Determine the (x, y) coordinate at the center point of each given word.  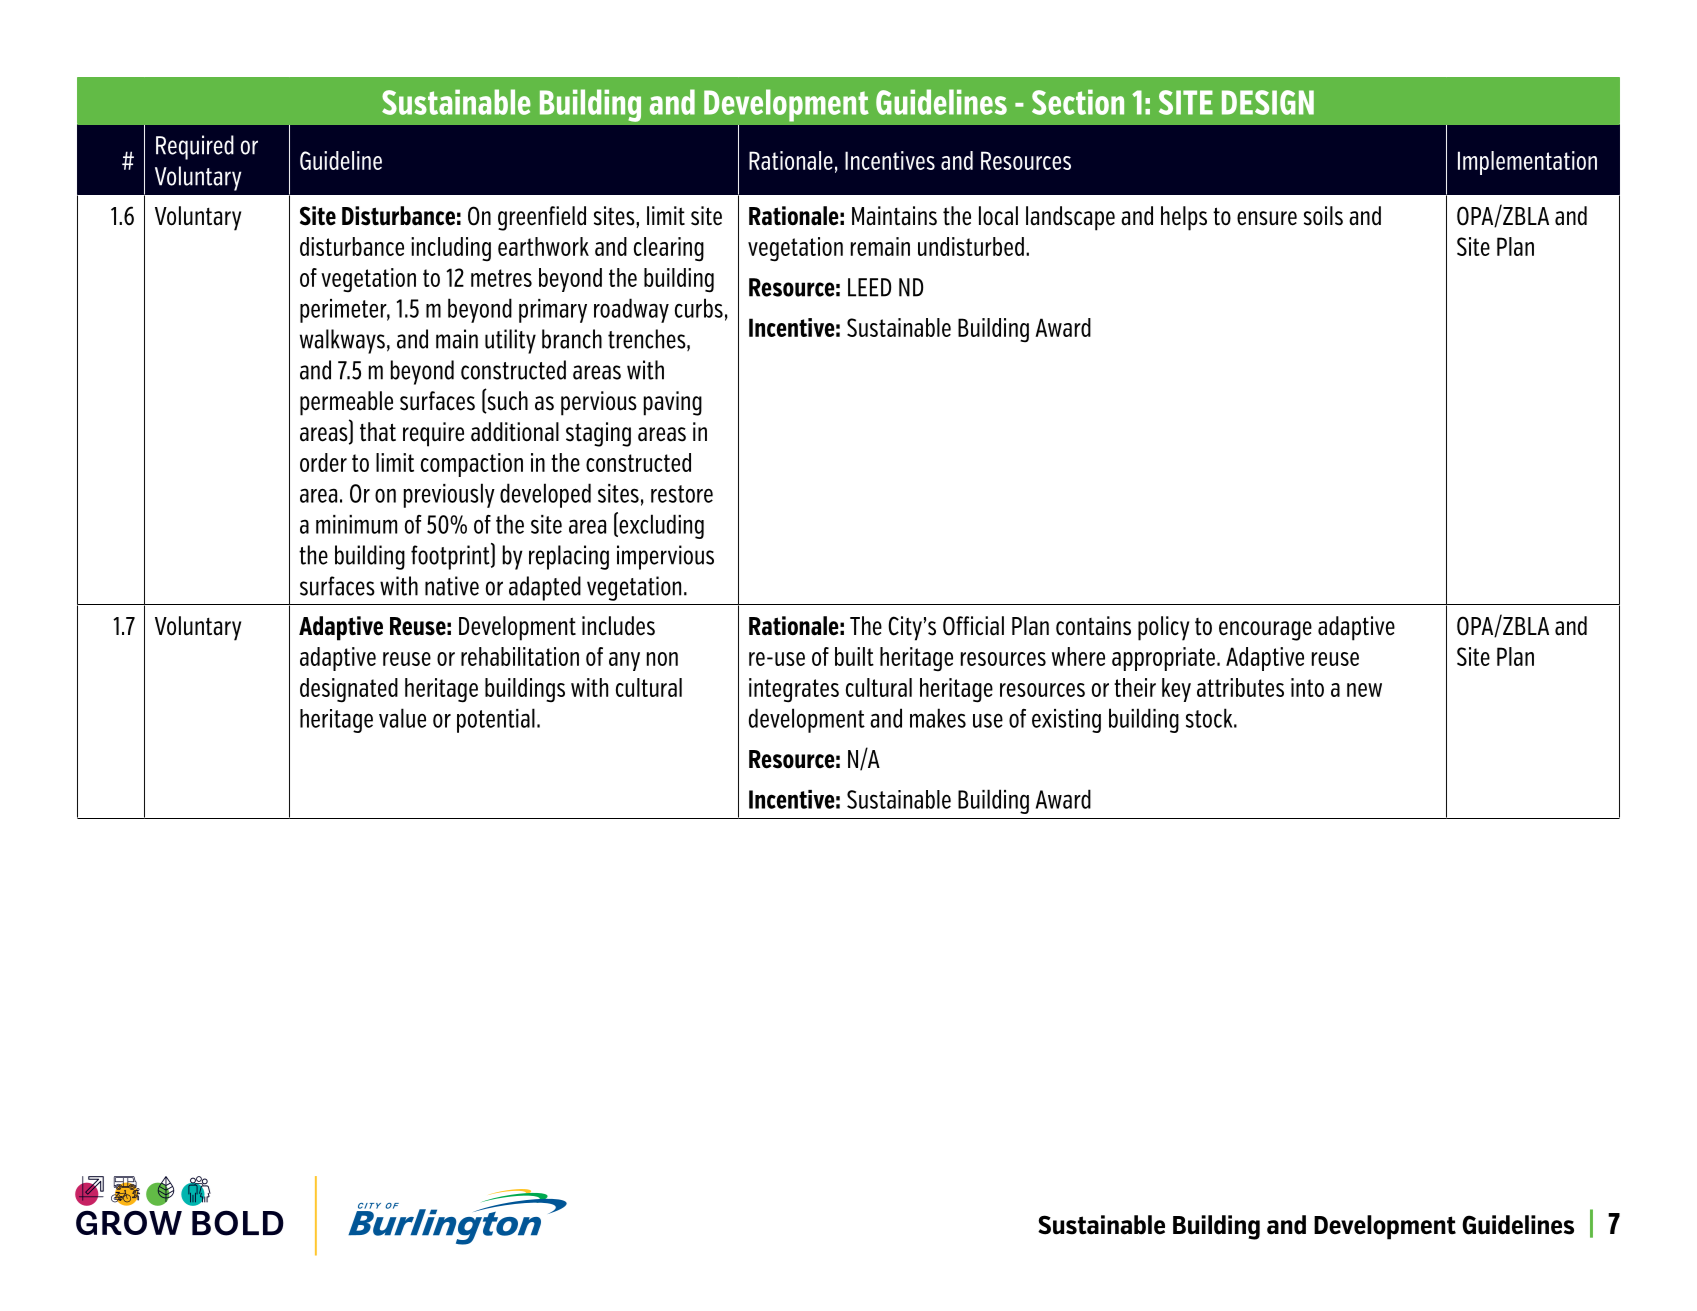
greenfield (542, 218)
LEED (869, 287)
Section (1078, 102)
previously (449, 495)
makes (938, 718)
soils (1323, 216)
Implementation (1527, 163)
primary (553, 311)
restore (682, 494)
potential (496, 720)
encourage (1265, 631)
